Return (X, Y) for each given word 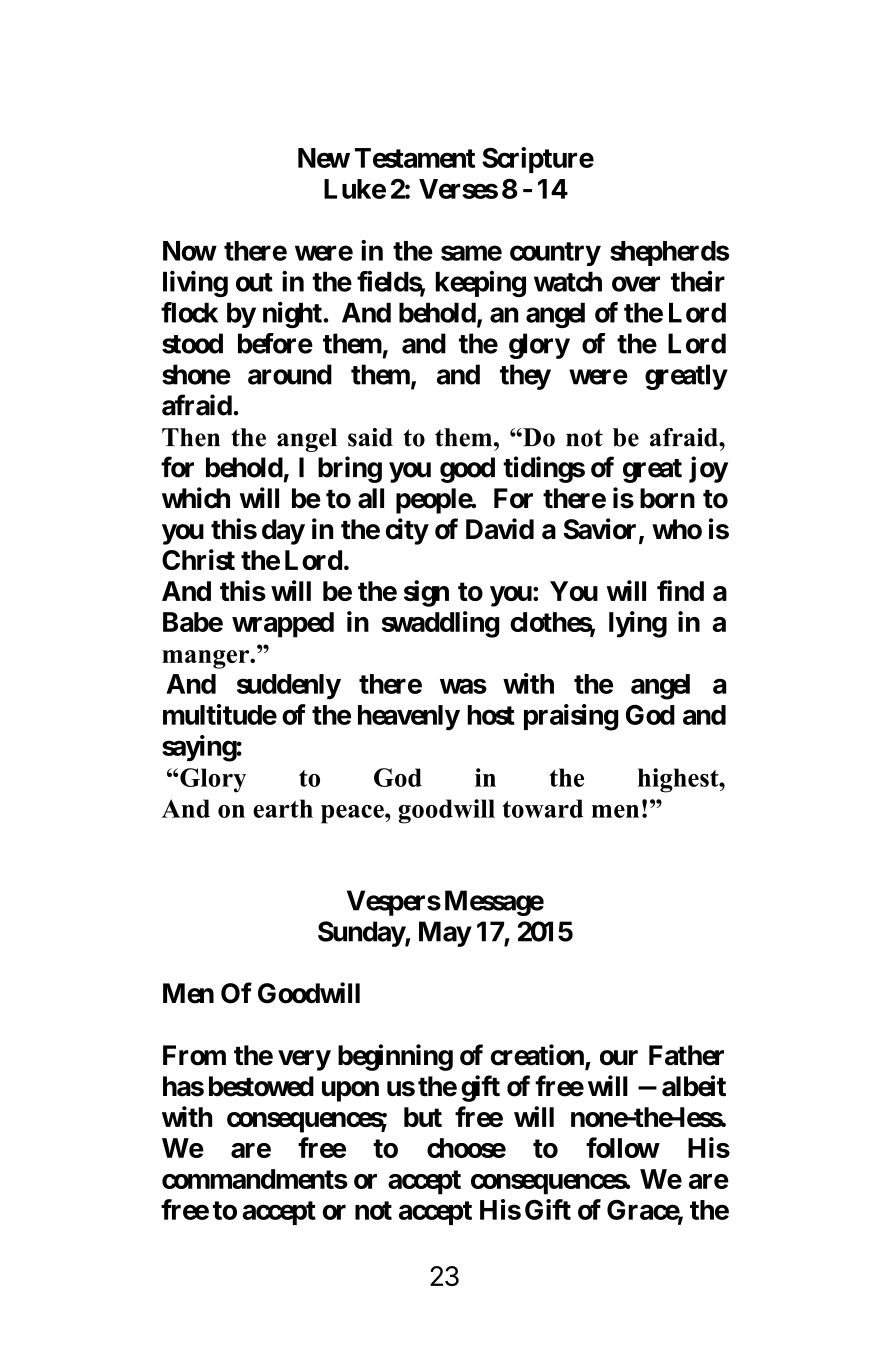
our (619, 1058)
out (254, 282)
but (423, 1117)
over (636, 284)
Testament (415, 158)
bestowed (261, 1086)
